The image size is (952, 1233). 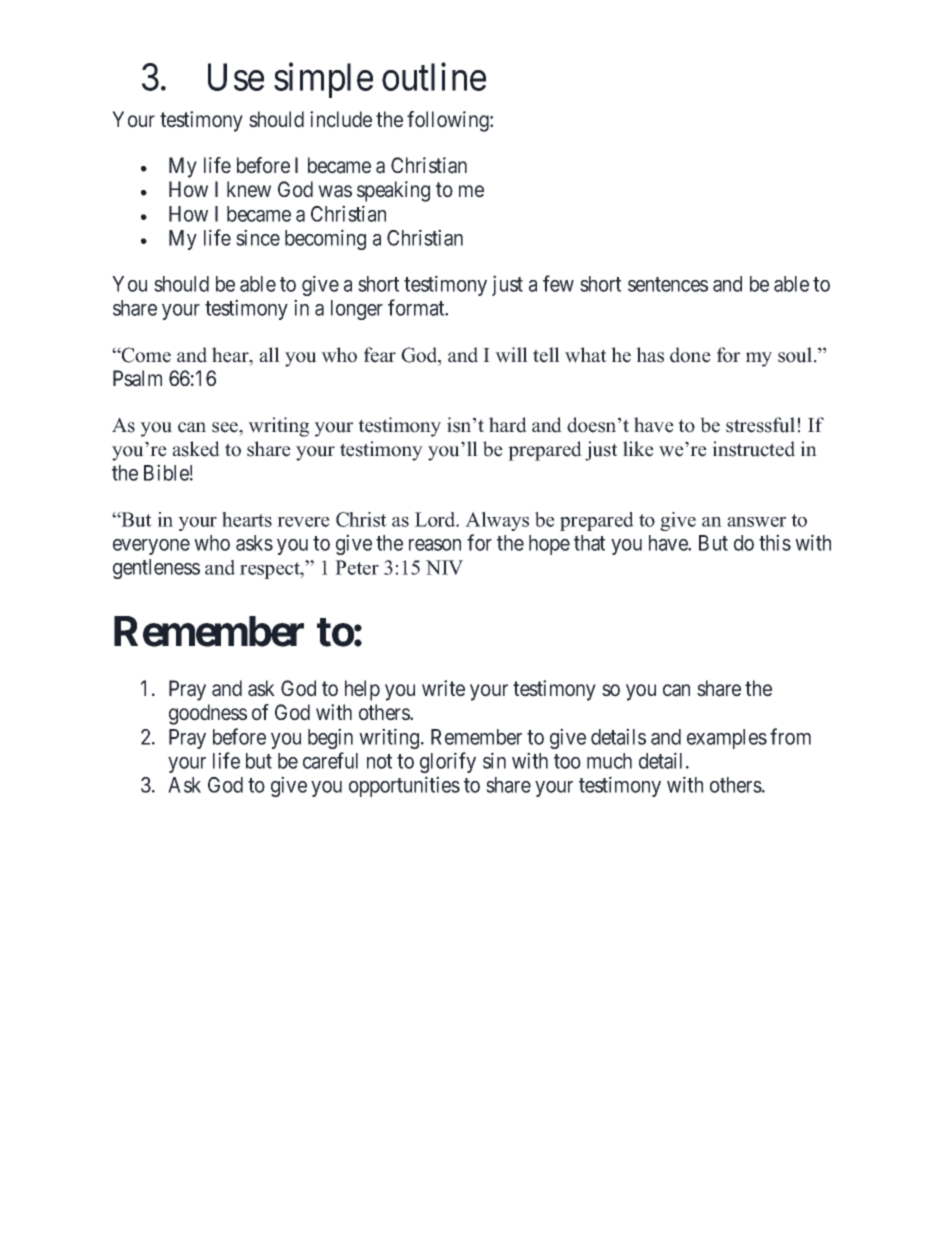 I want to click on asked, so click(x=196, y=449).
